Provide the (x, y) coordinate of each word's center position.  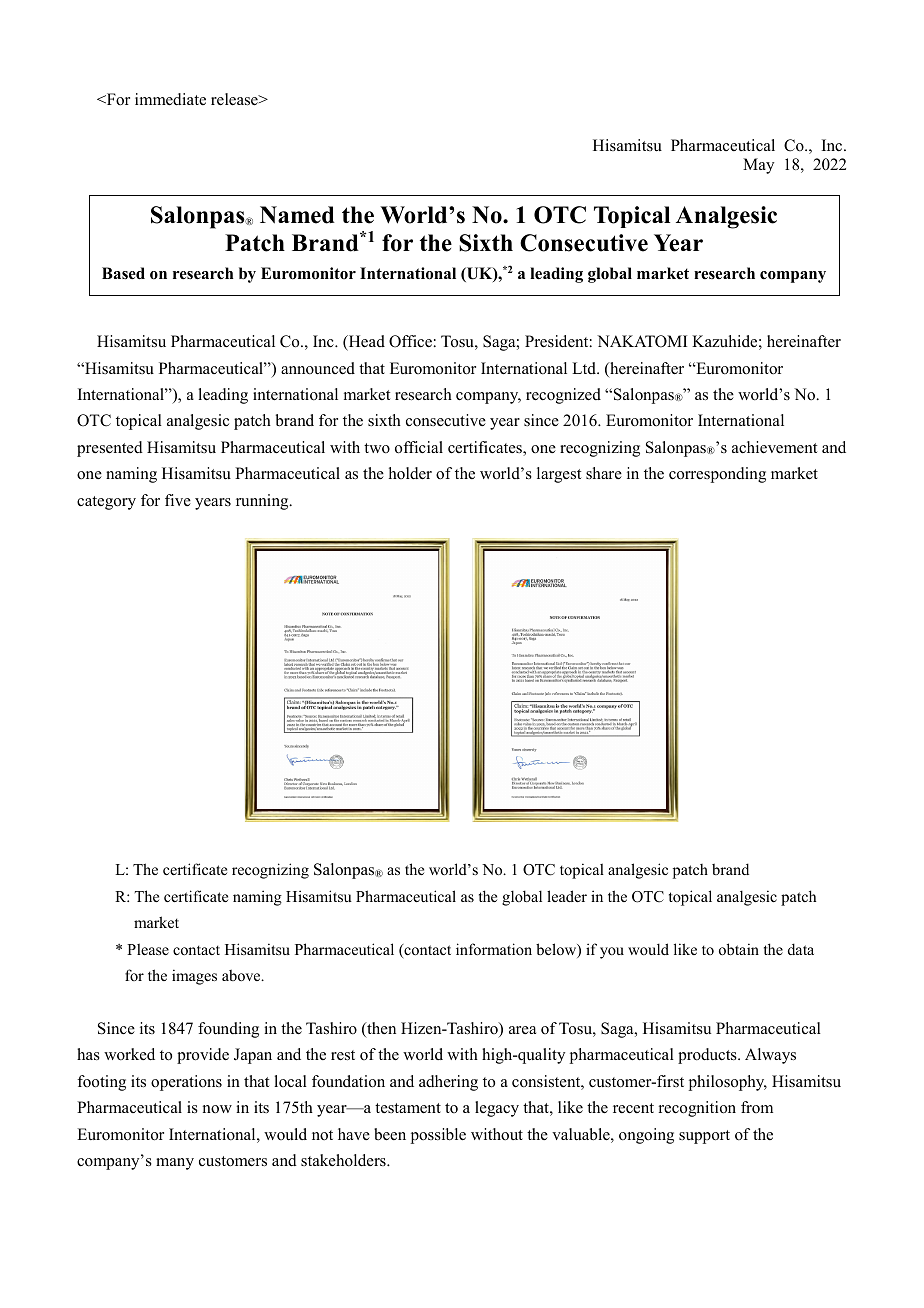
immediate (170, 99)
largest (559, 475)
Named (297, 215)
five (178, 500)
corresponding (717, 475)
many (175, 1164)
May (758, 166)
